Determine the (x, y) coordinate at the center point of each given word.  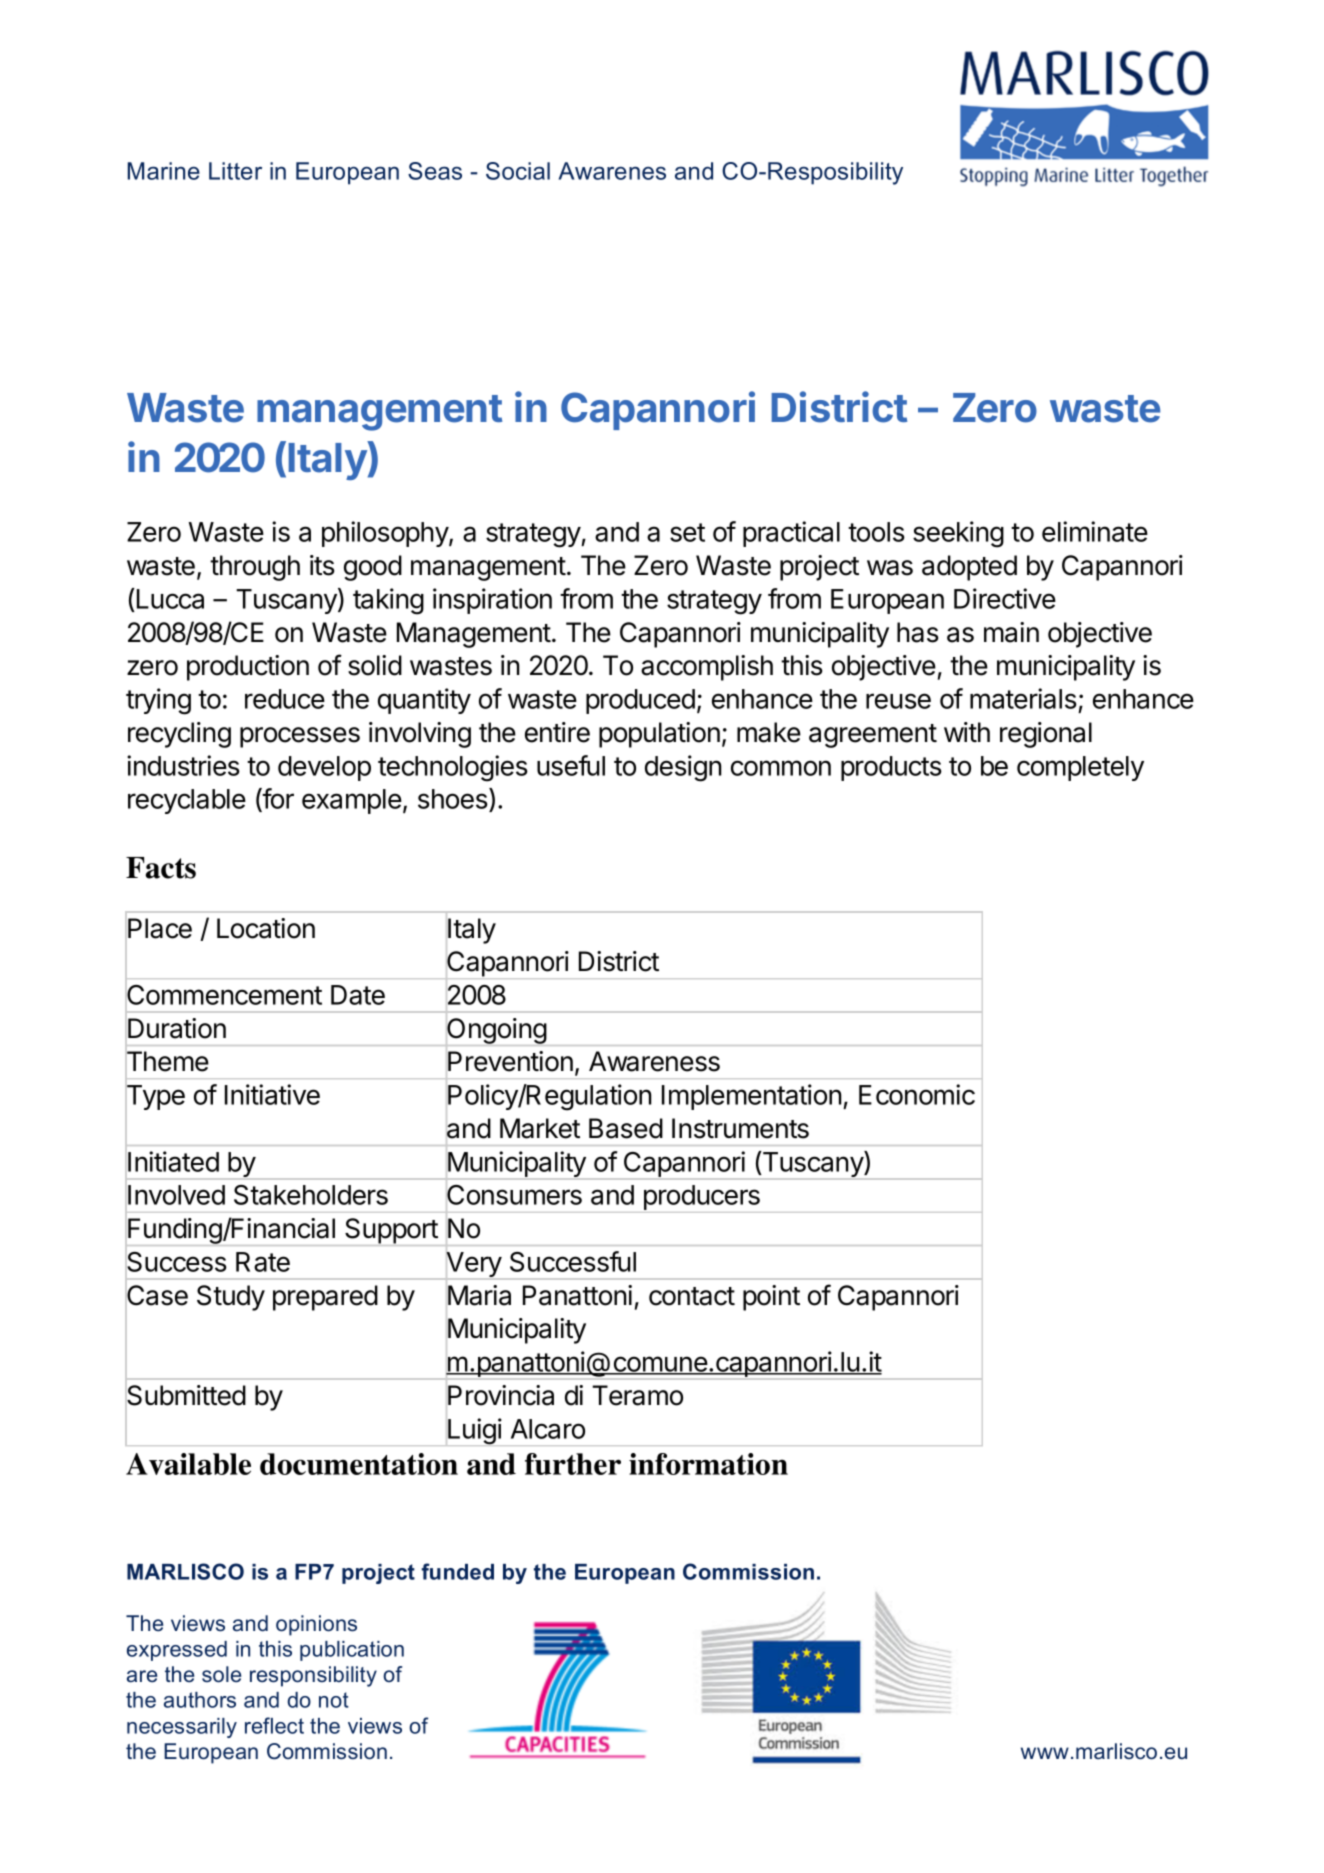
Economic (917, 1094)
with (967, 732)
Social (518, 171)
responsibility (313, 1676)
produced (640, 701)
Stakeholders (311, 1195)
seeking (958, 534)
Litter (235, 171)
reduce (285, 699)
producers (701, 1199)
